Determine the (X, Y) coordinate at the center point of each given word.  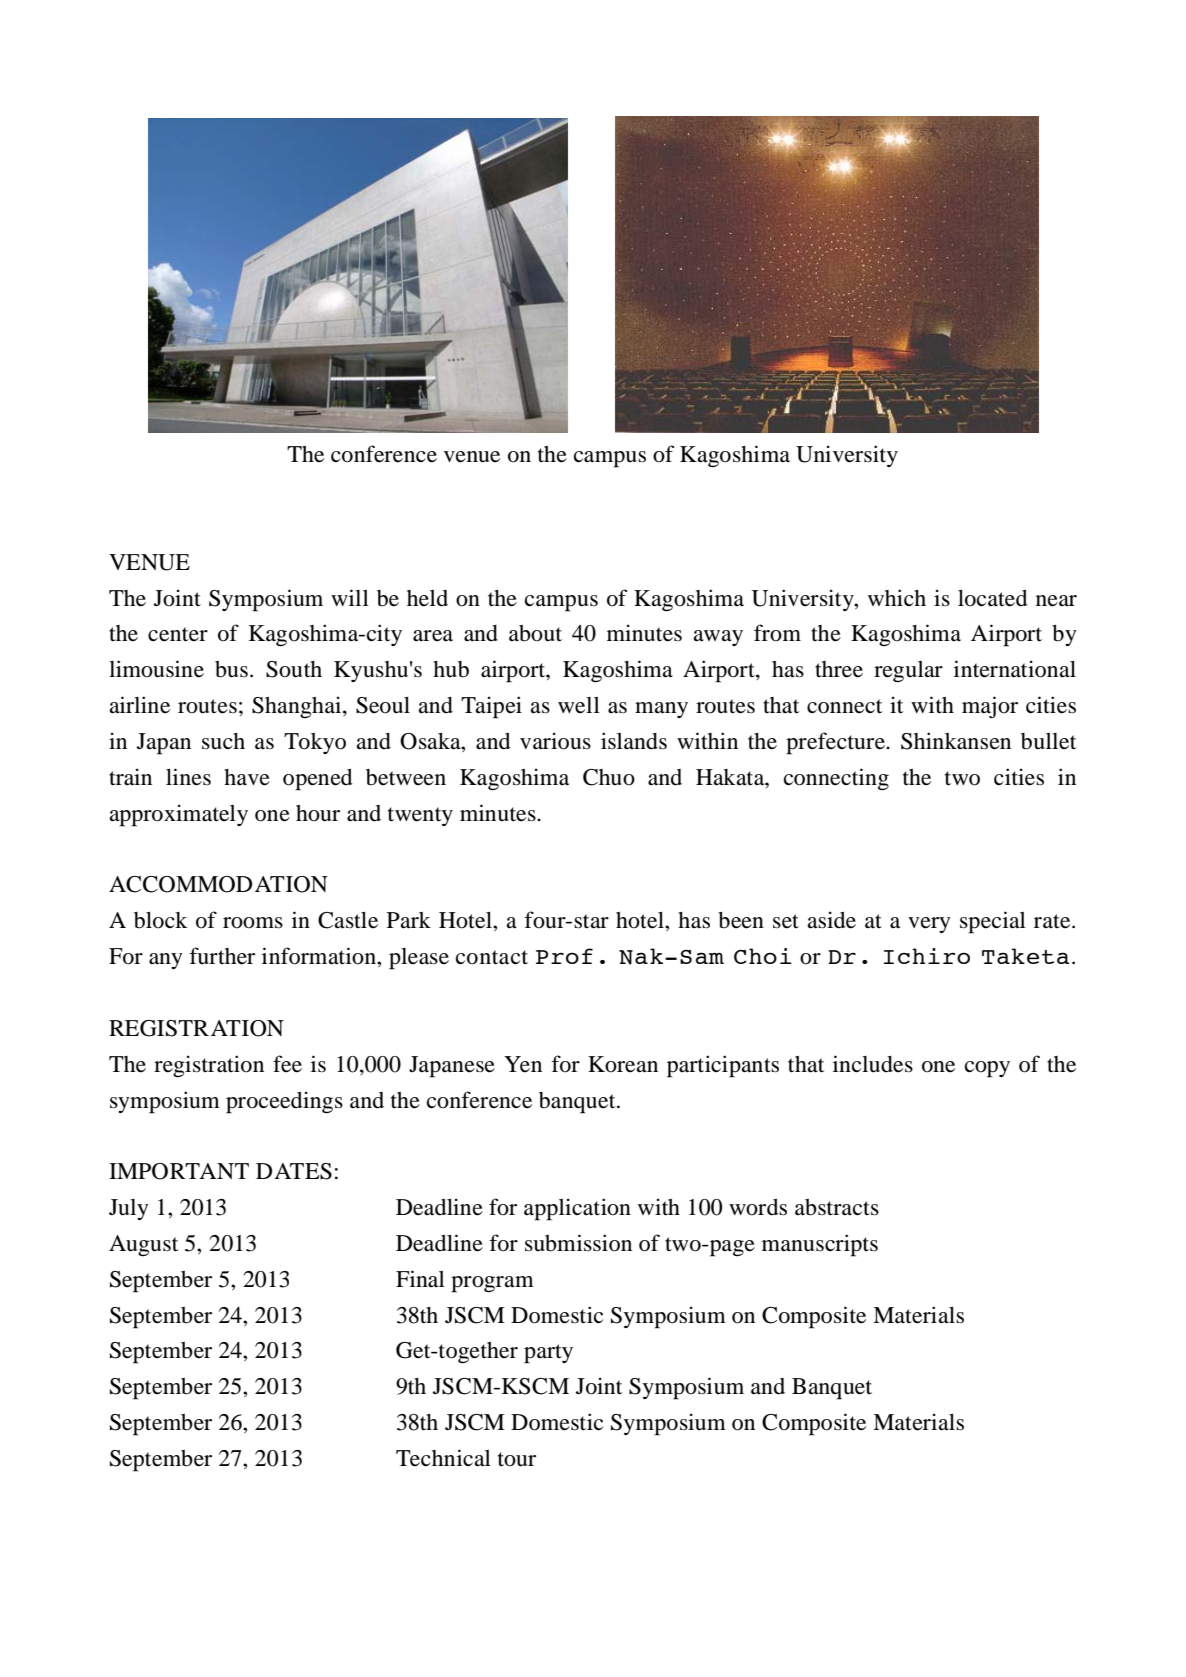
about (535, 633)
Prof (564, 956)
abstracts (837, 1207)
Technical (443, 1458)
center (178, 634)
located (992, 598)
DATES (294, 1171)
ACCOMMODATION (218, 884)
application (577, 1209)
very (929, 925)
